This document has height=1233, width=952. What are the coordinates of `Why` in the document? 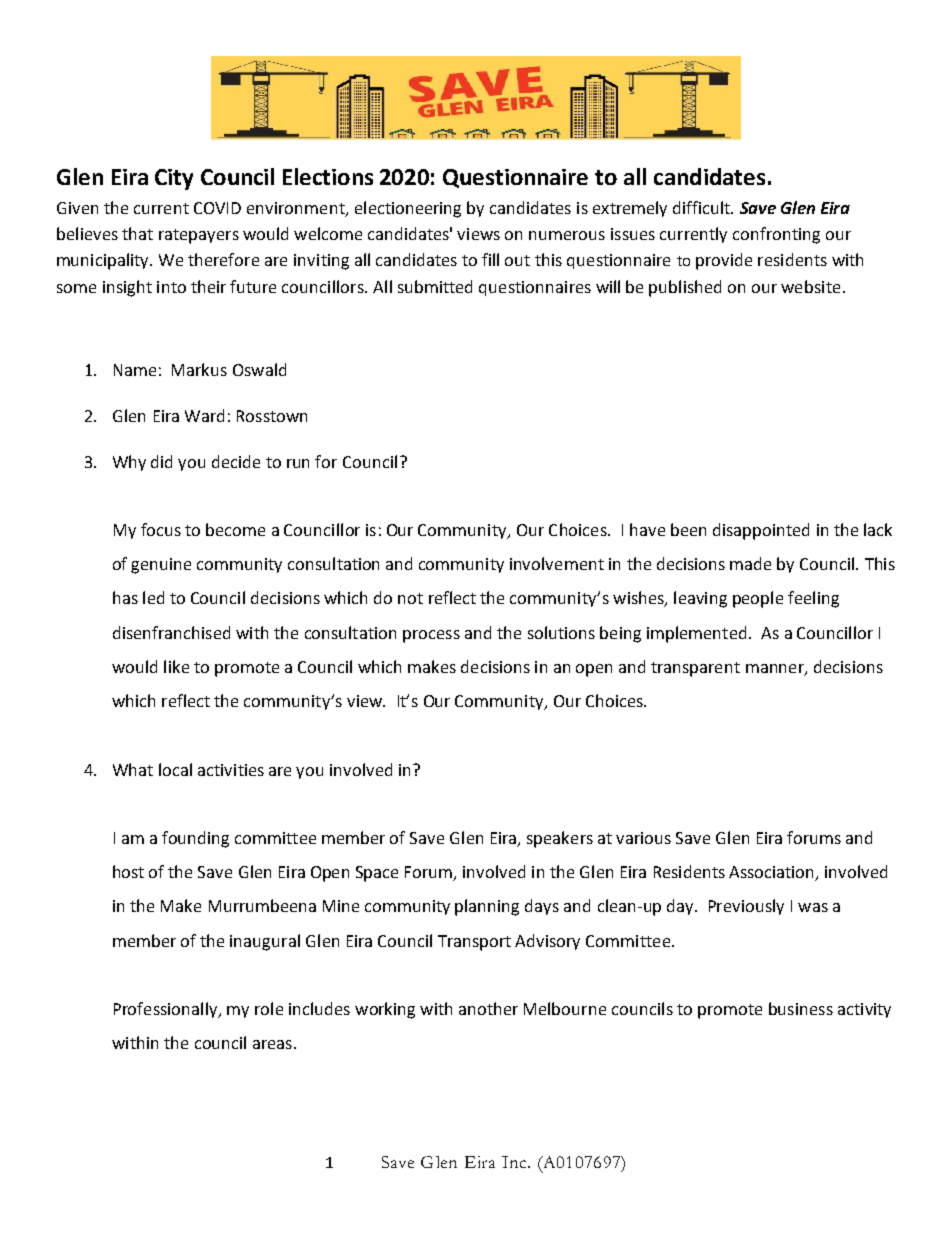 It's located at (129, 463).
